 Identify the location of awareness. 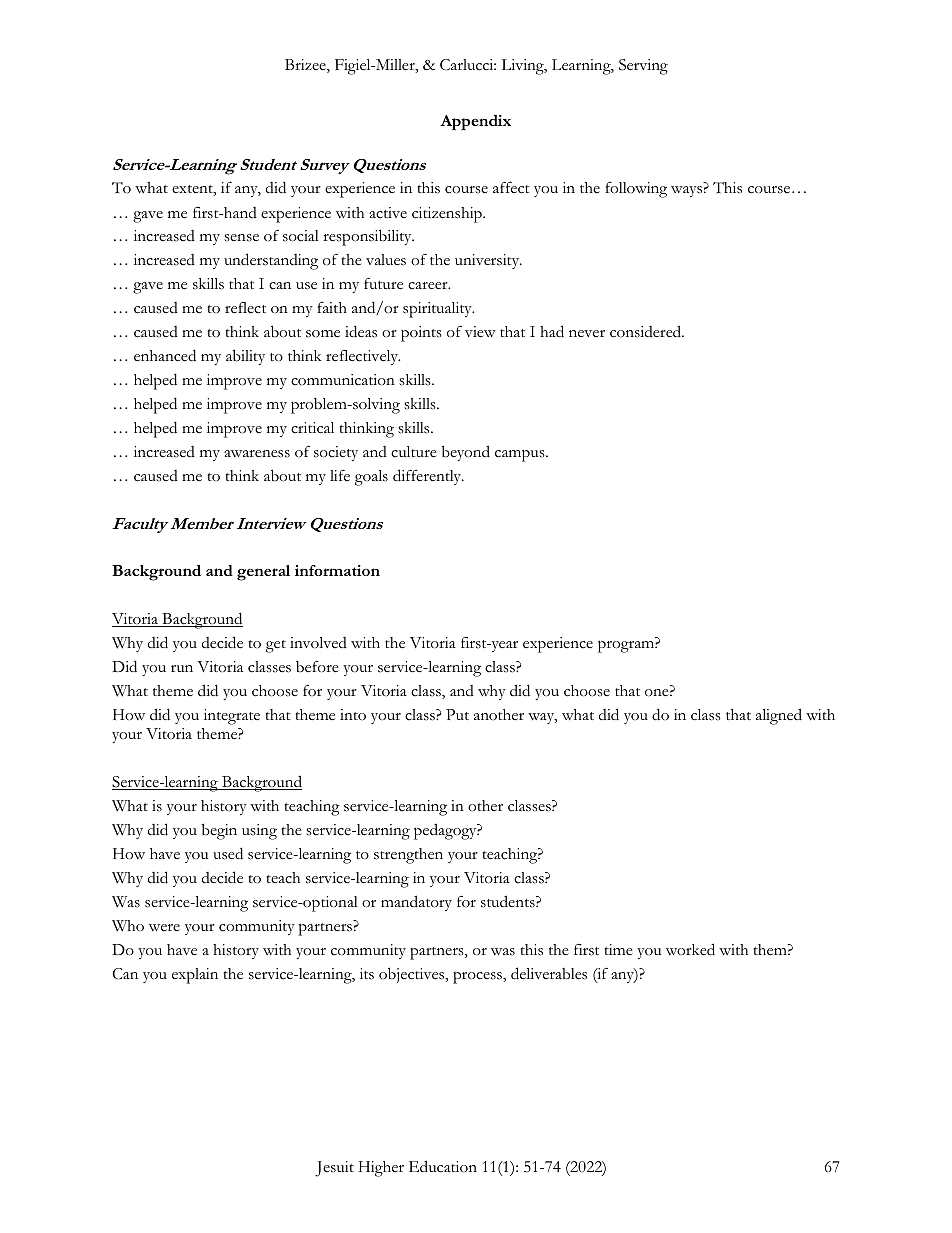
(257, 454).
